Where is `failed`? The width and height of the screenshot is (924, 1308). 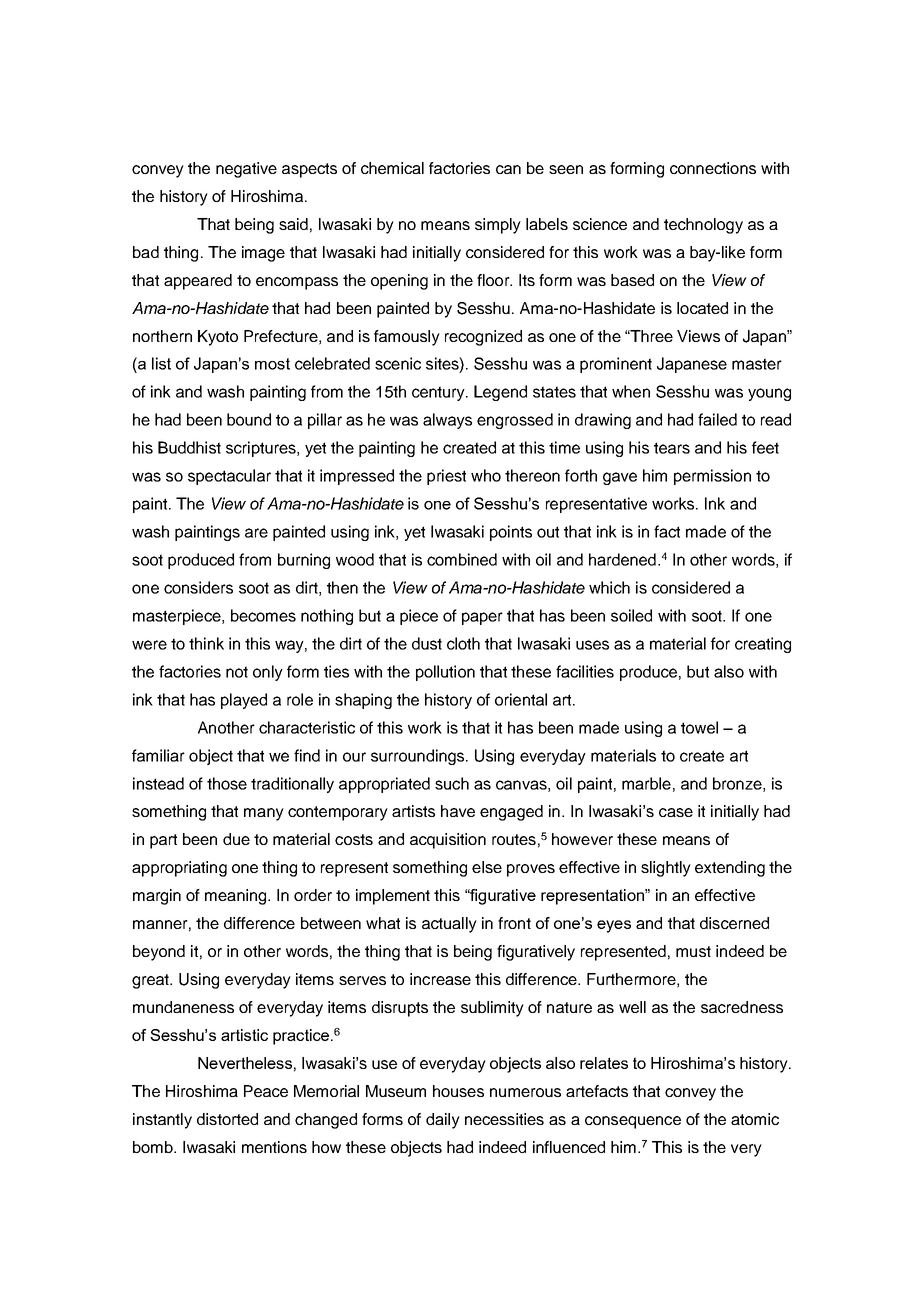
failed is located at coordinates (717, 419).
